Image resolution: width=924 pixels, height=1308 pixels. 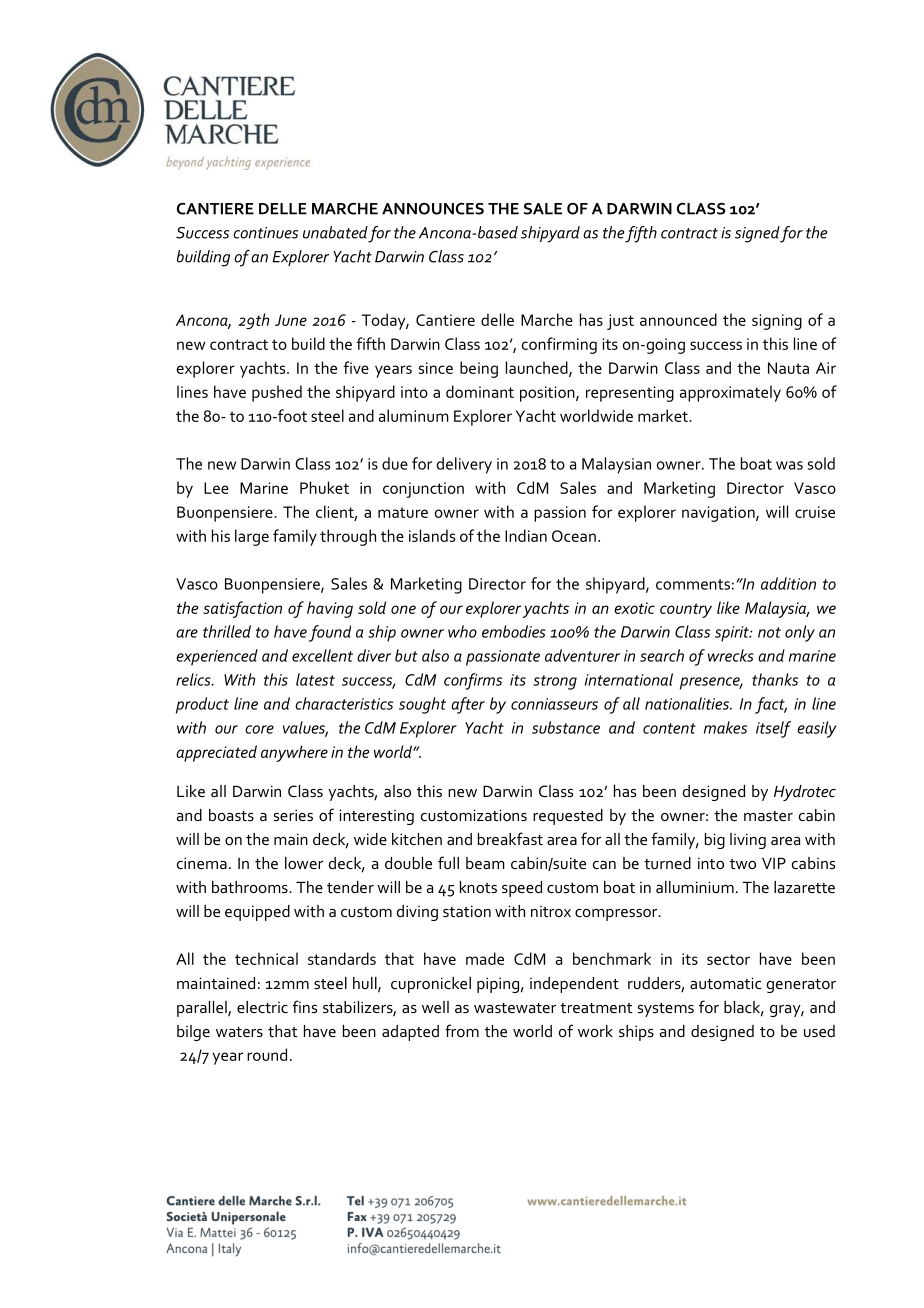 What do you see at coordinates (265, 233) in the image?
I see `continues` at bounding box center [265, 233].
